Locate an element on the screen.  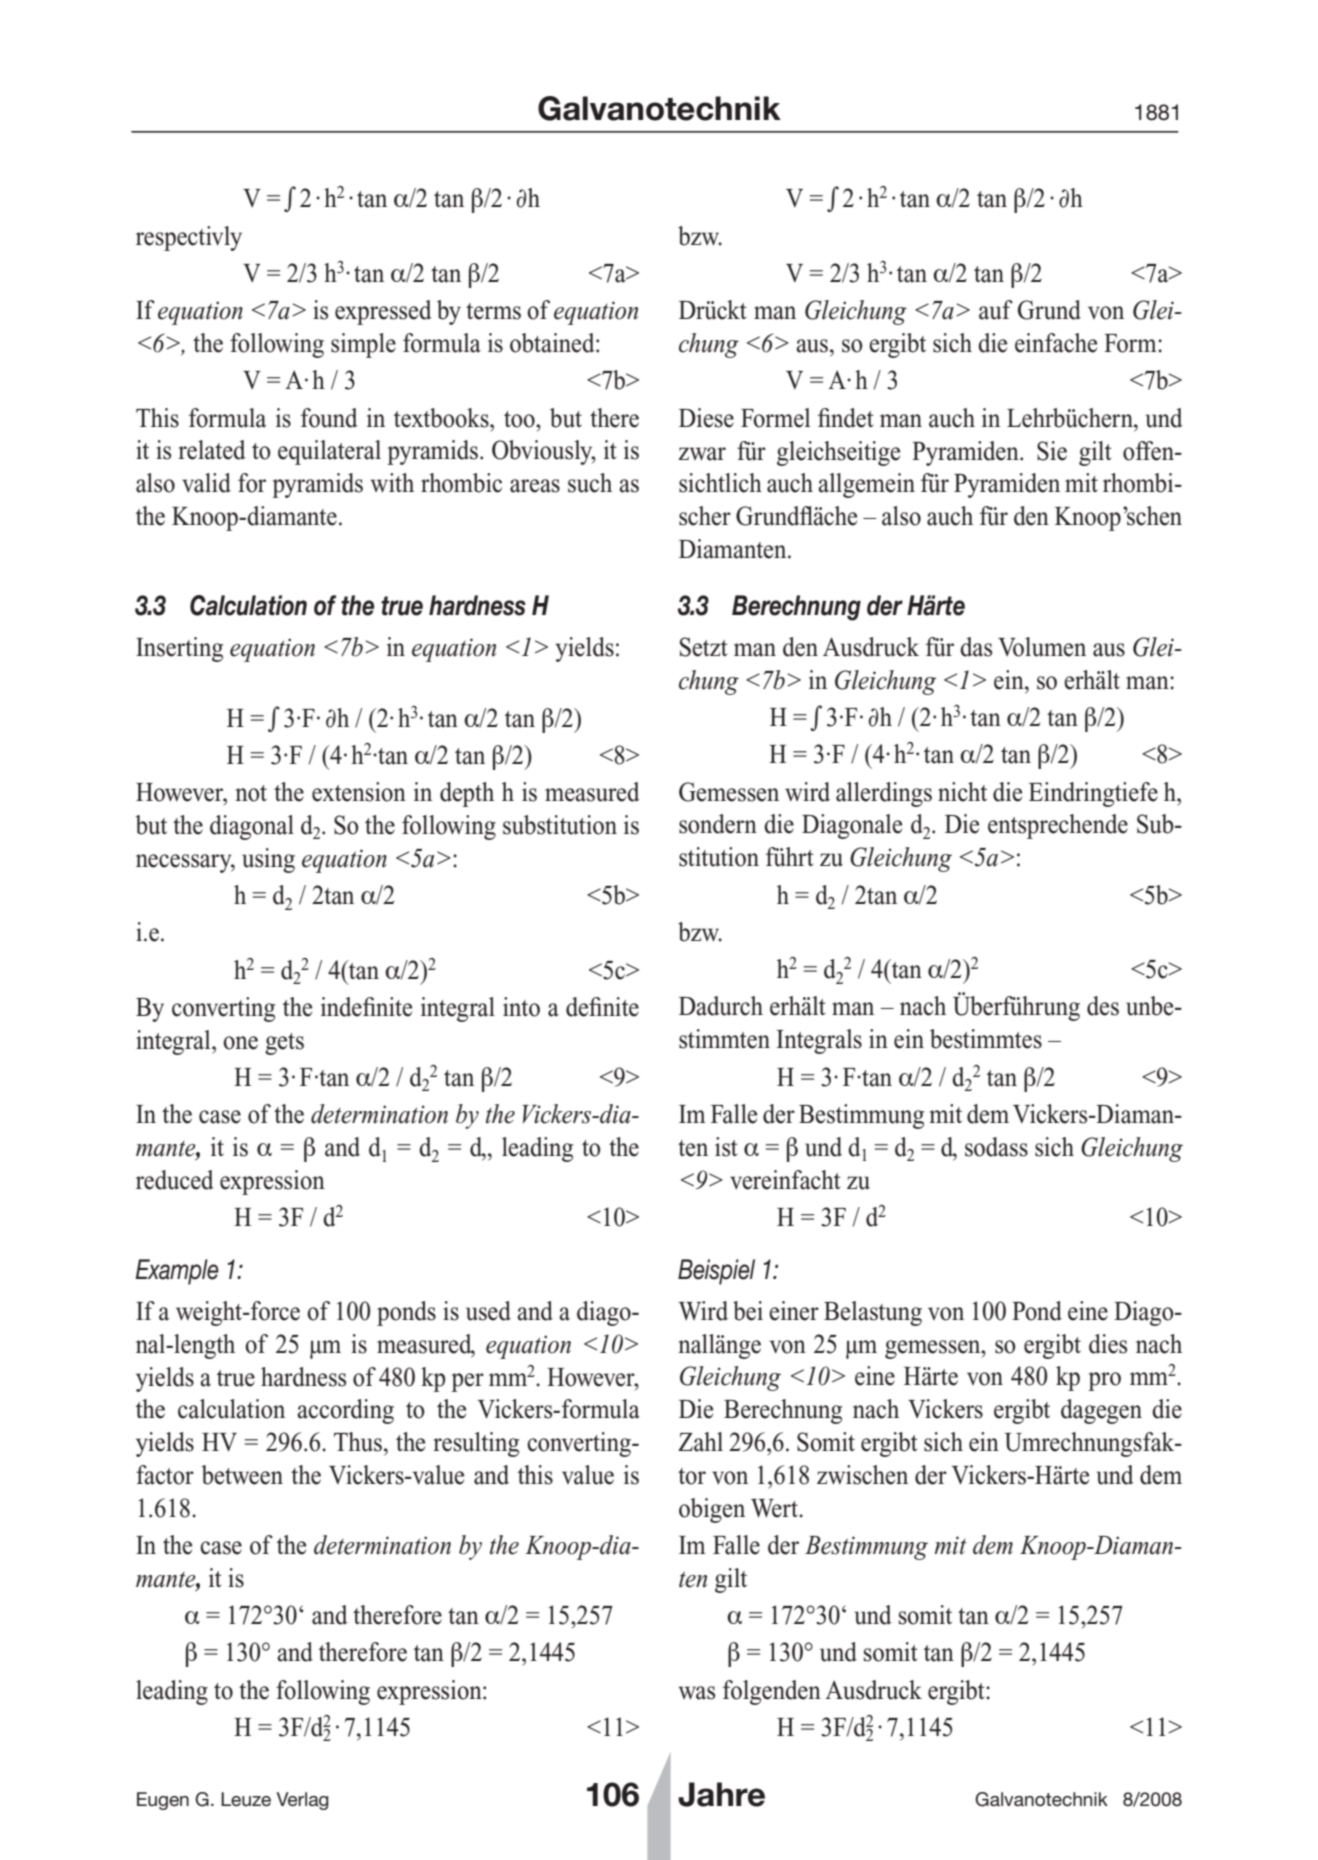
into is located at coordinates (521, 1007).
